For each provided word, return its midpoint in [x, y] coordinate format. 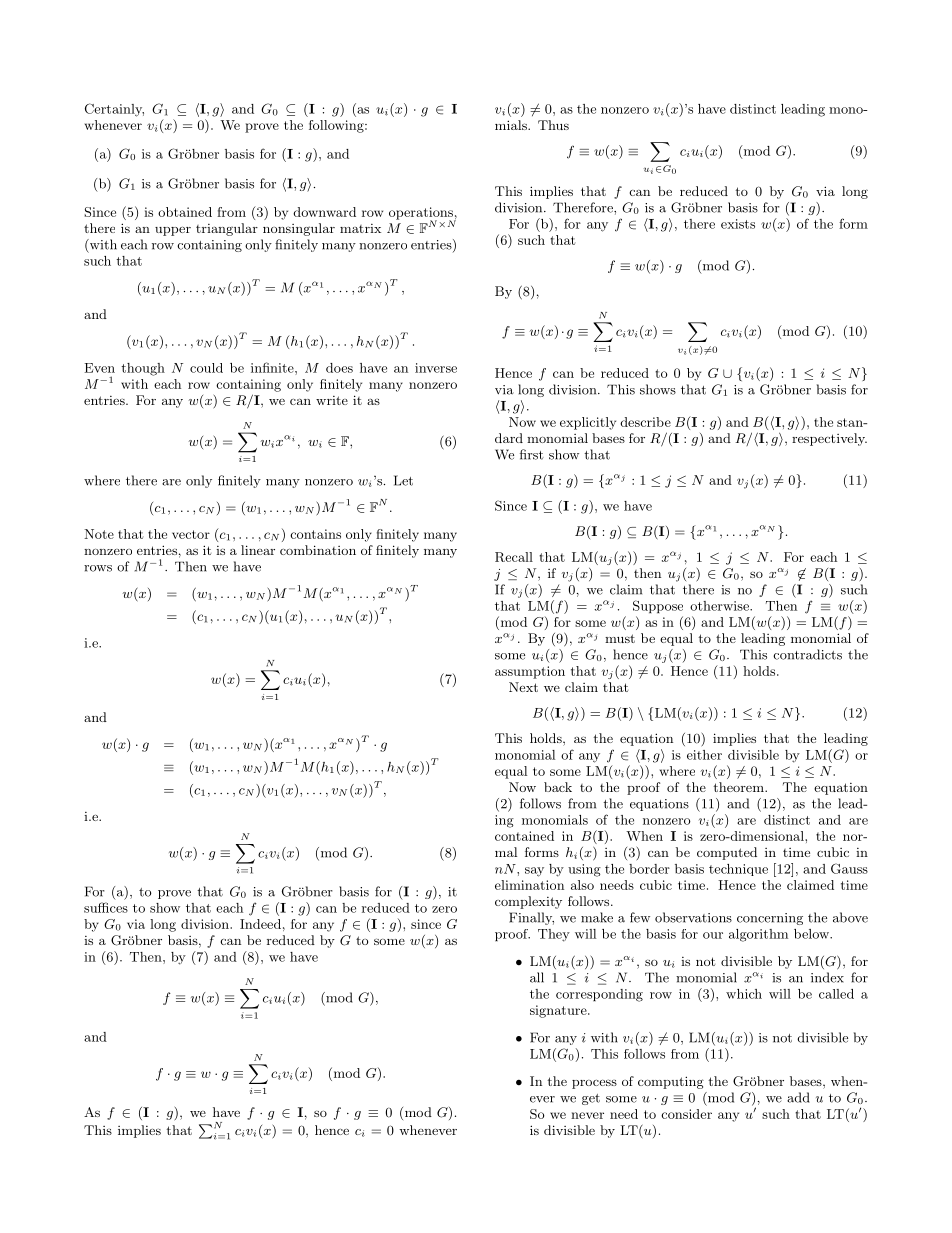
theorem [739, 787]
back [558, 787]
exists [738, 224]
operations [422, 214]
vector [191, 534]
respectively [829, 439]
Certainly [114, 110]
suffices [106, 907]
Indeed [260, 924]
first [532, 454]
